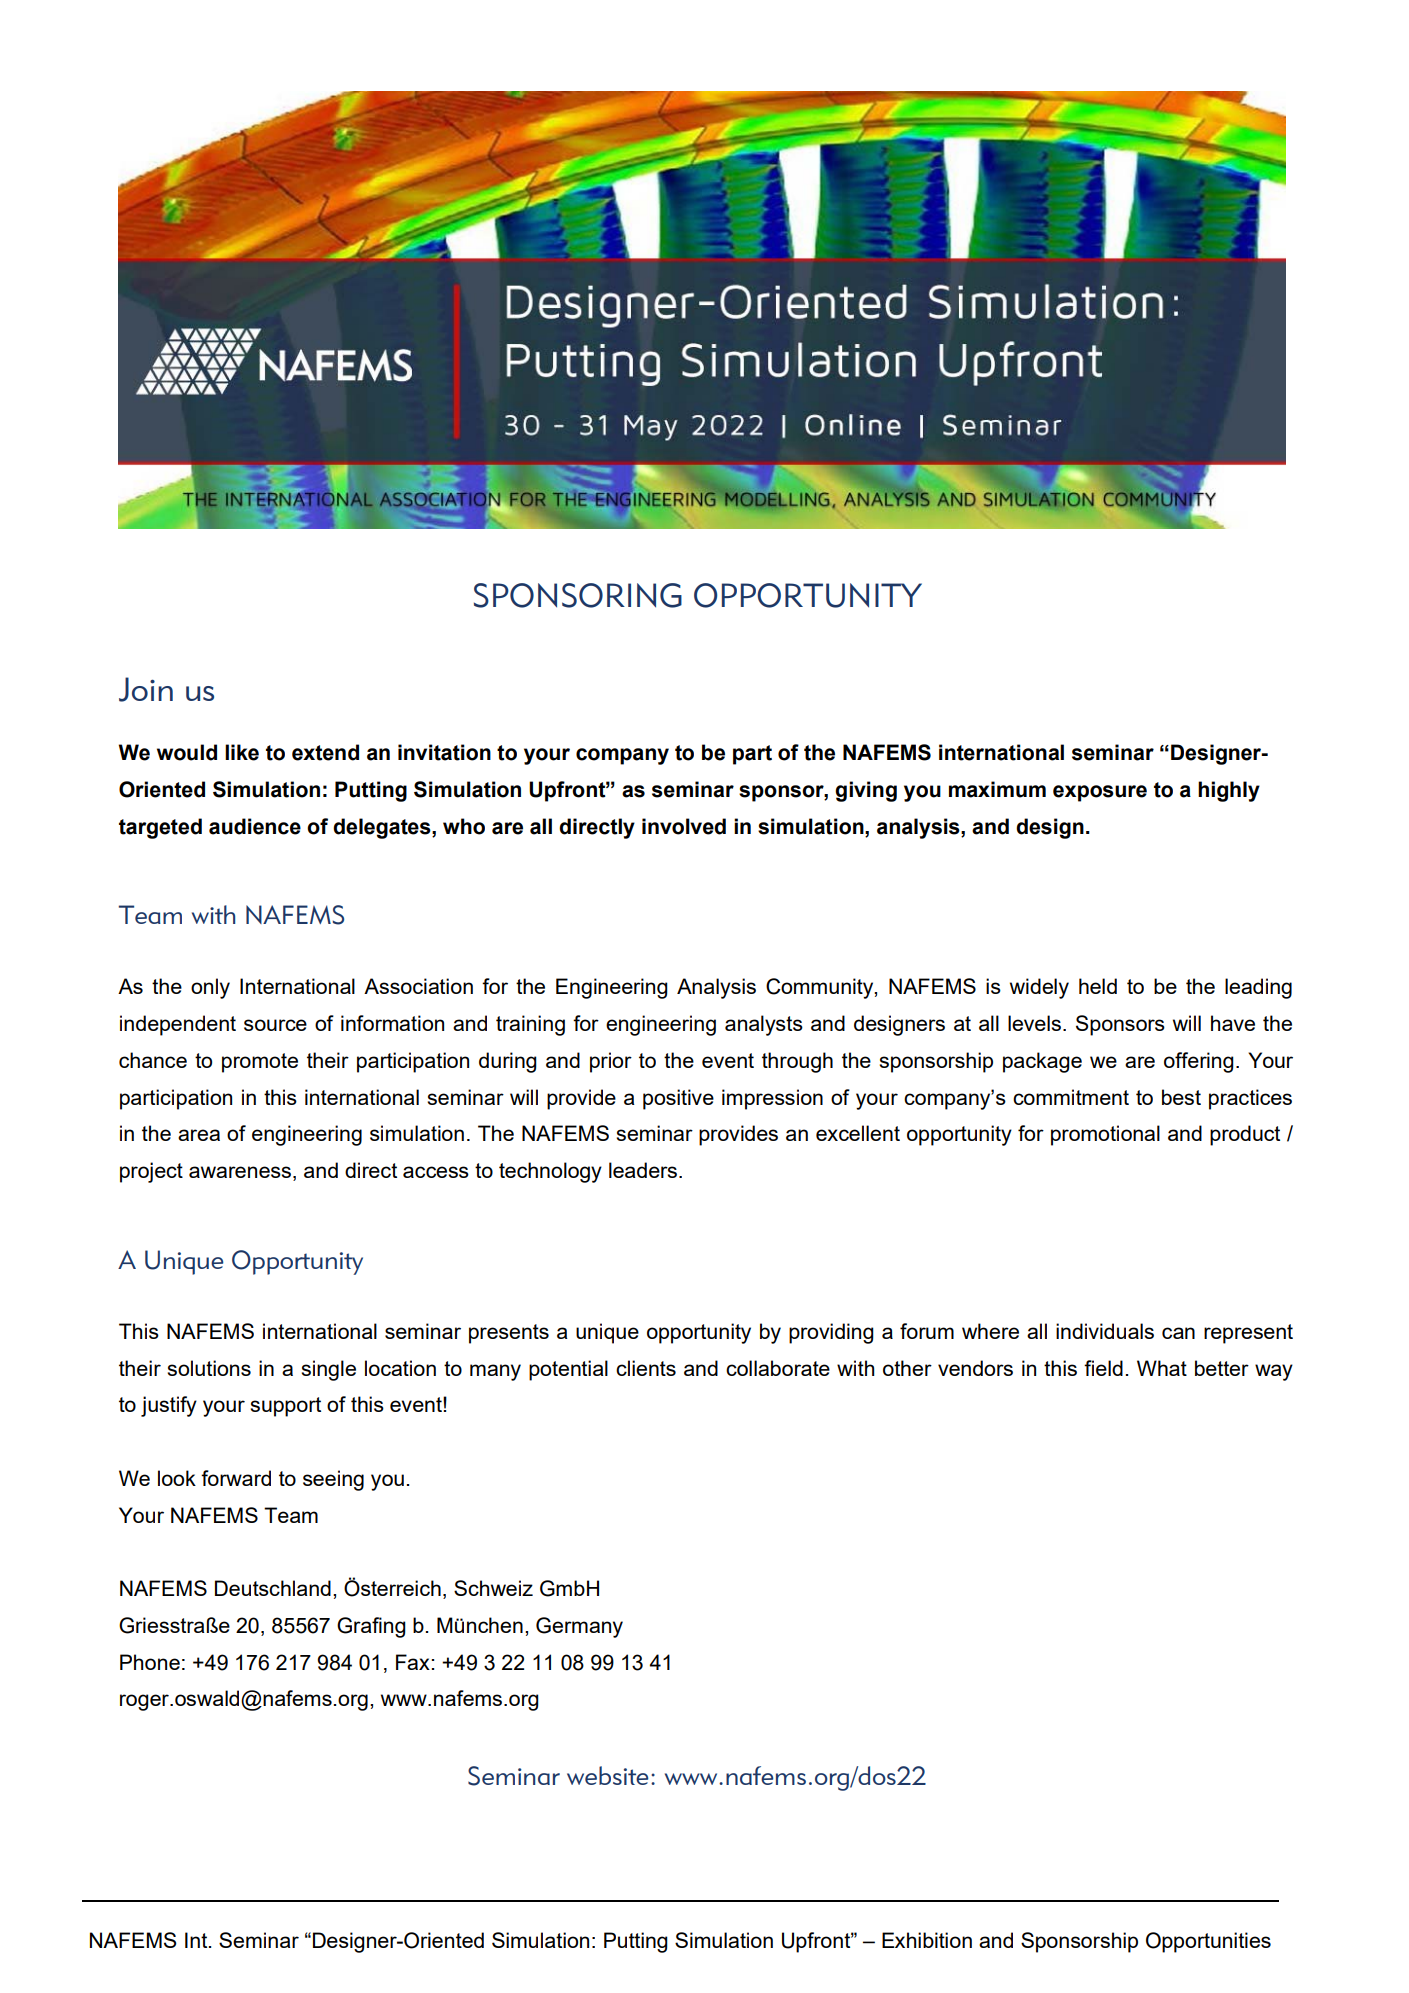  I want to click on involved, so click(684, 826).
